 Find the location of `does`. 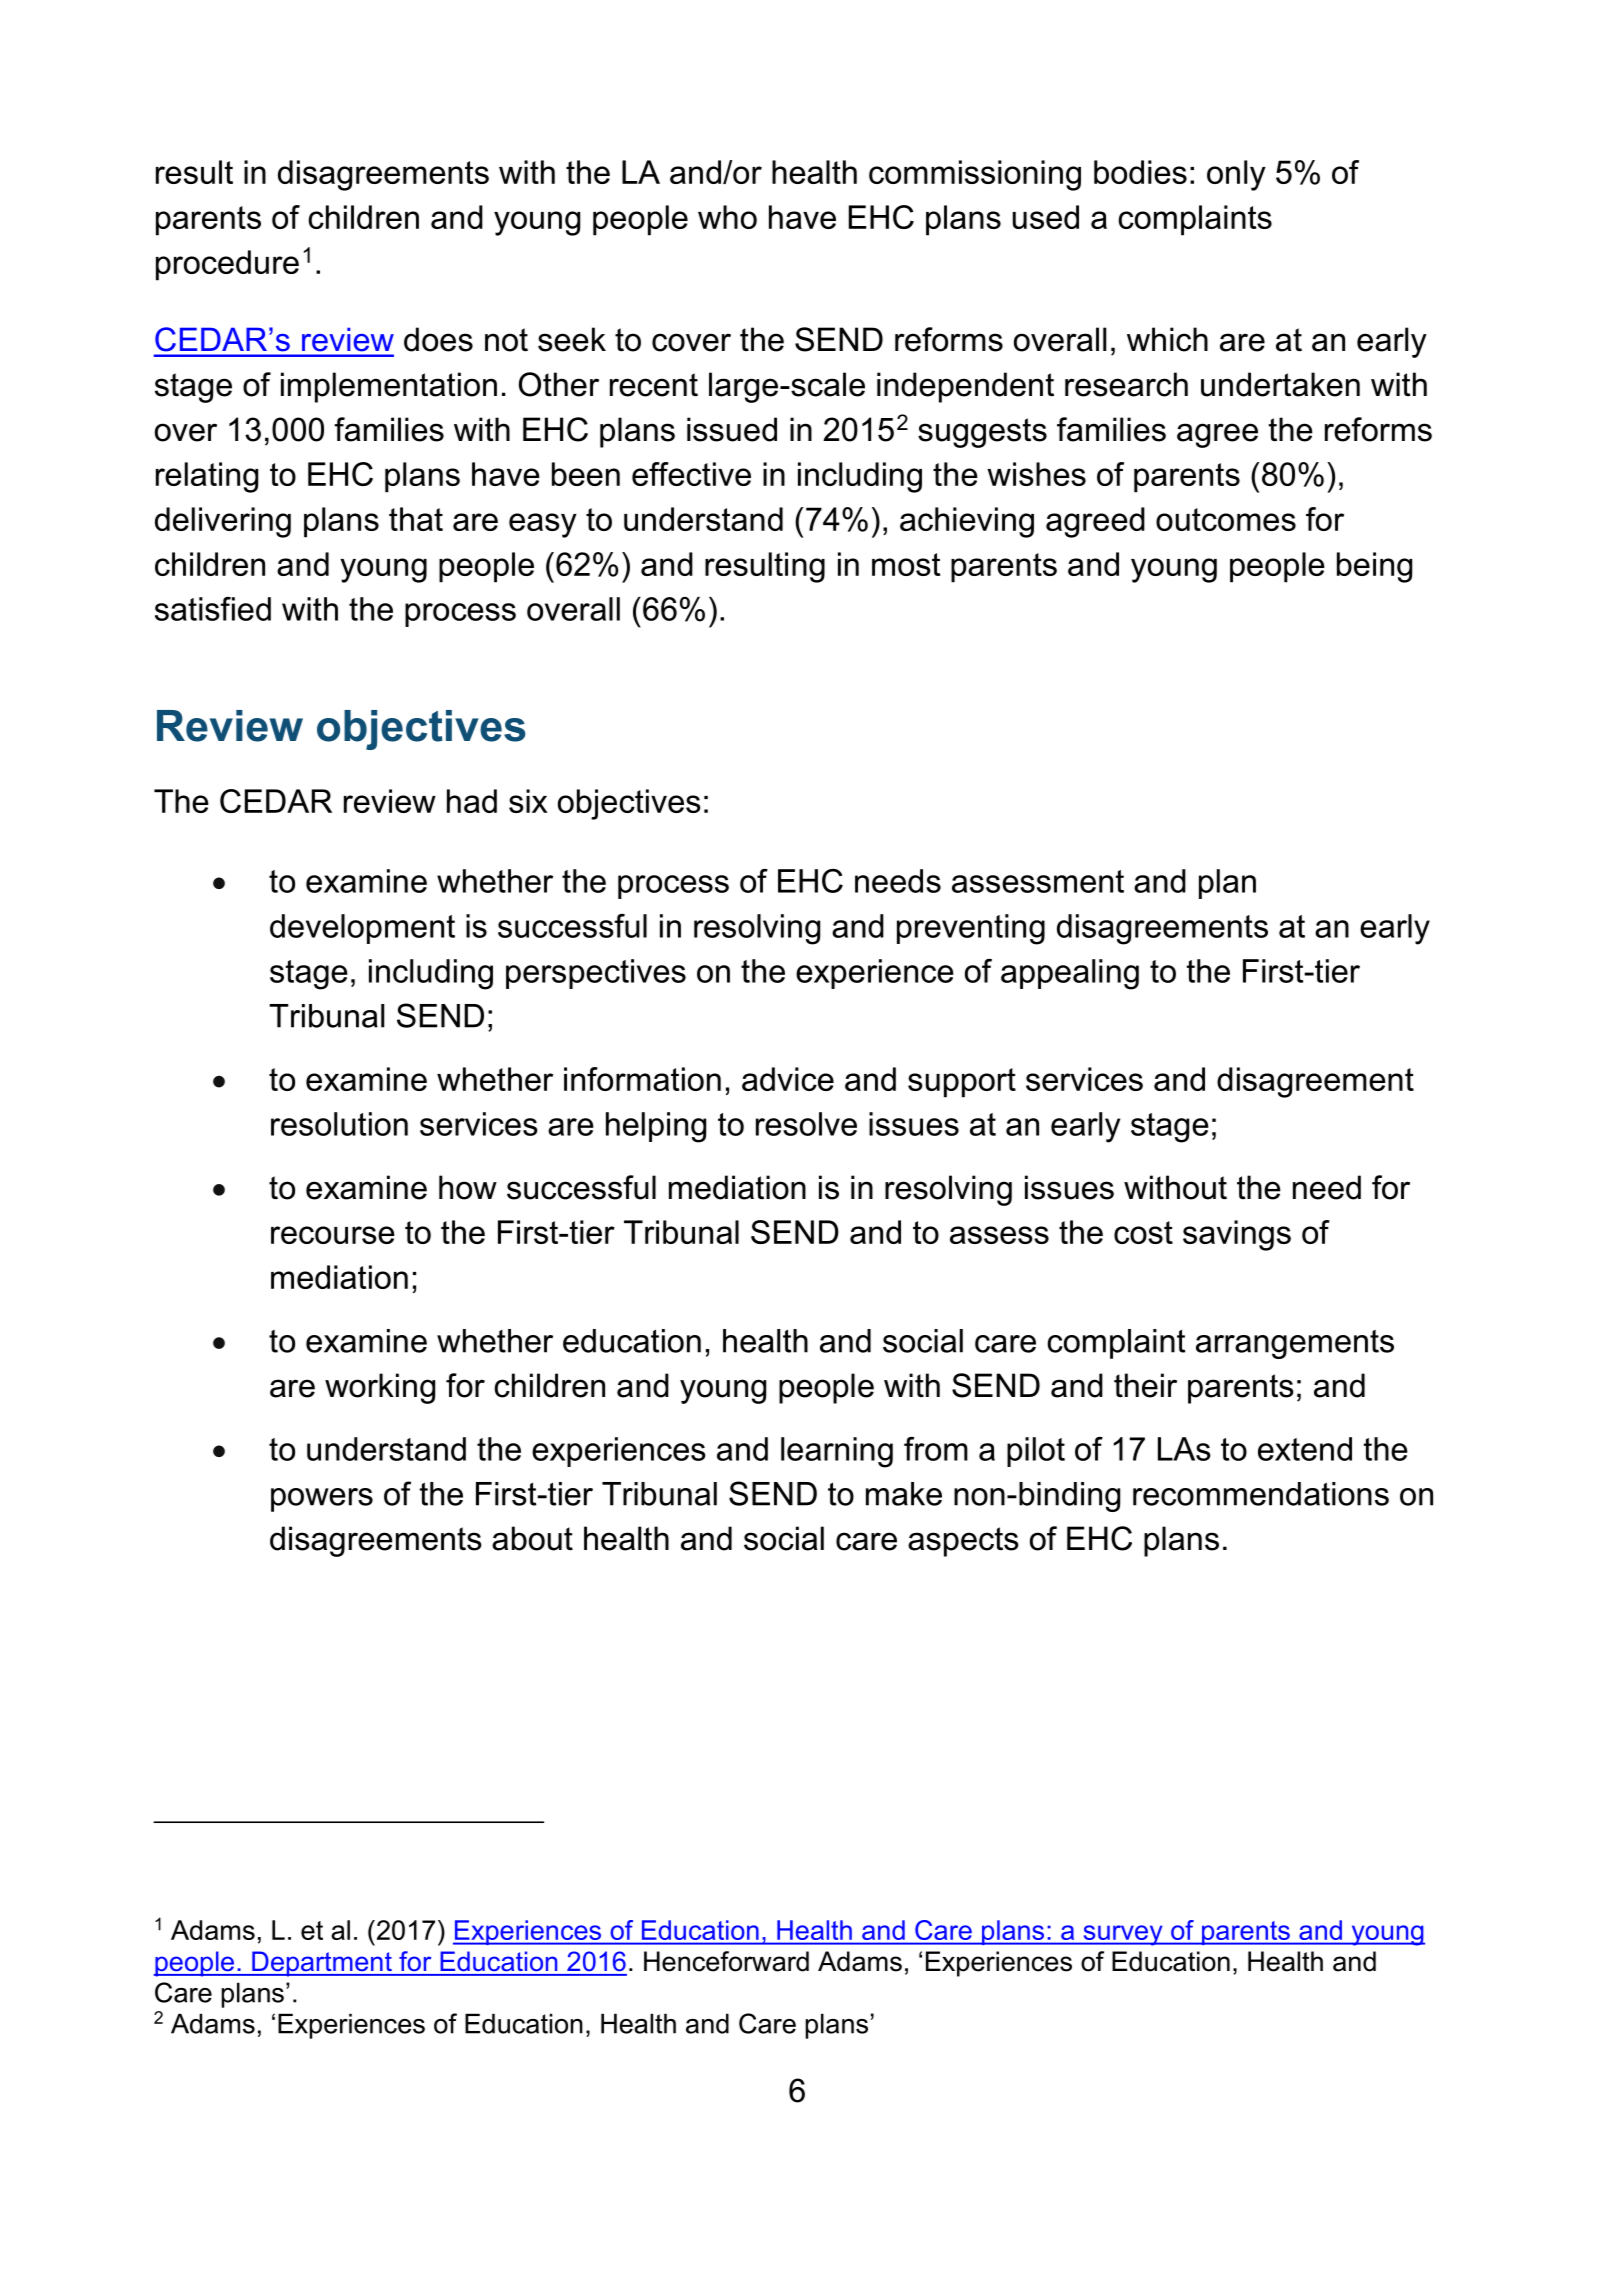

does is located at coordinates (438, 339).
